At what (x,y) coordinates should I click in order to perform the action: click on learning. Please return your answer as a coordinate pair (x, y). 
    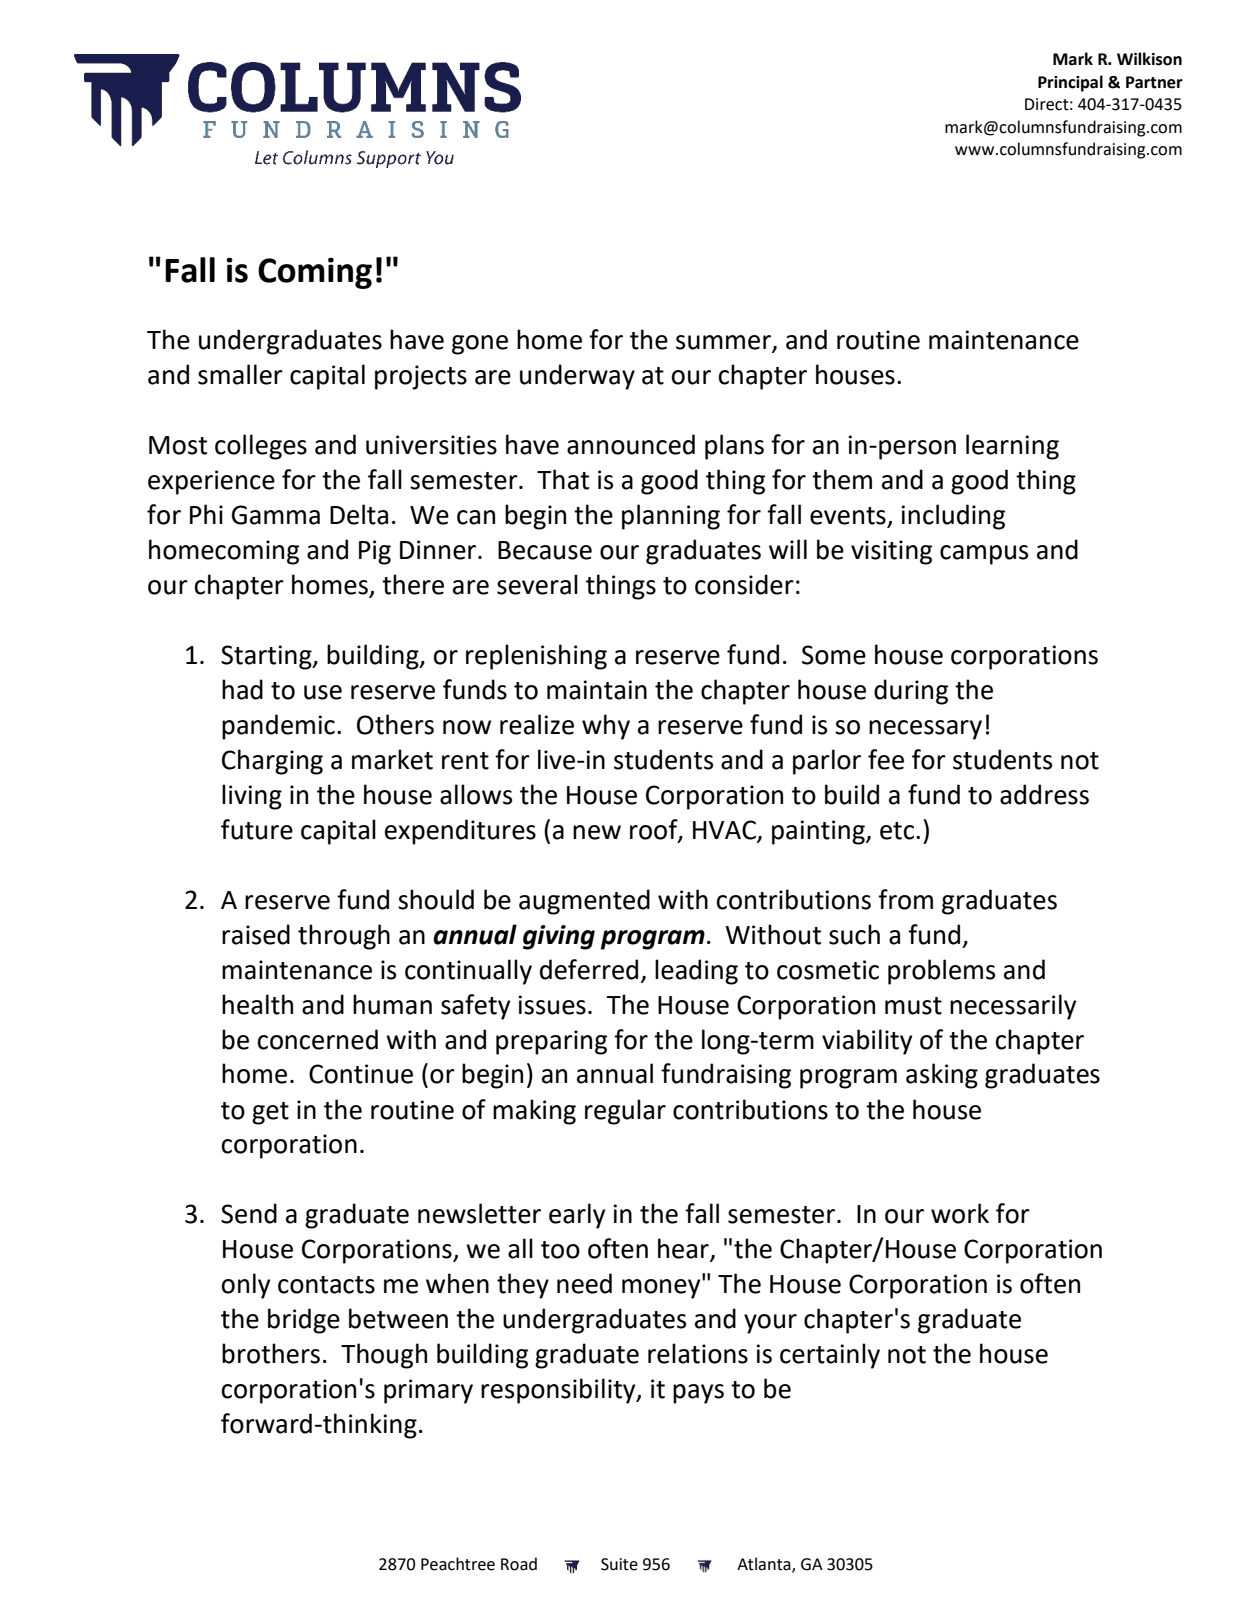
    Looking at the image, I should click on (1012, 447).
